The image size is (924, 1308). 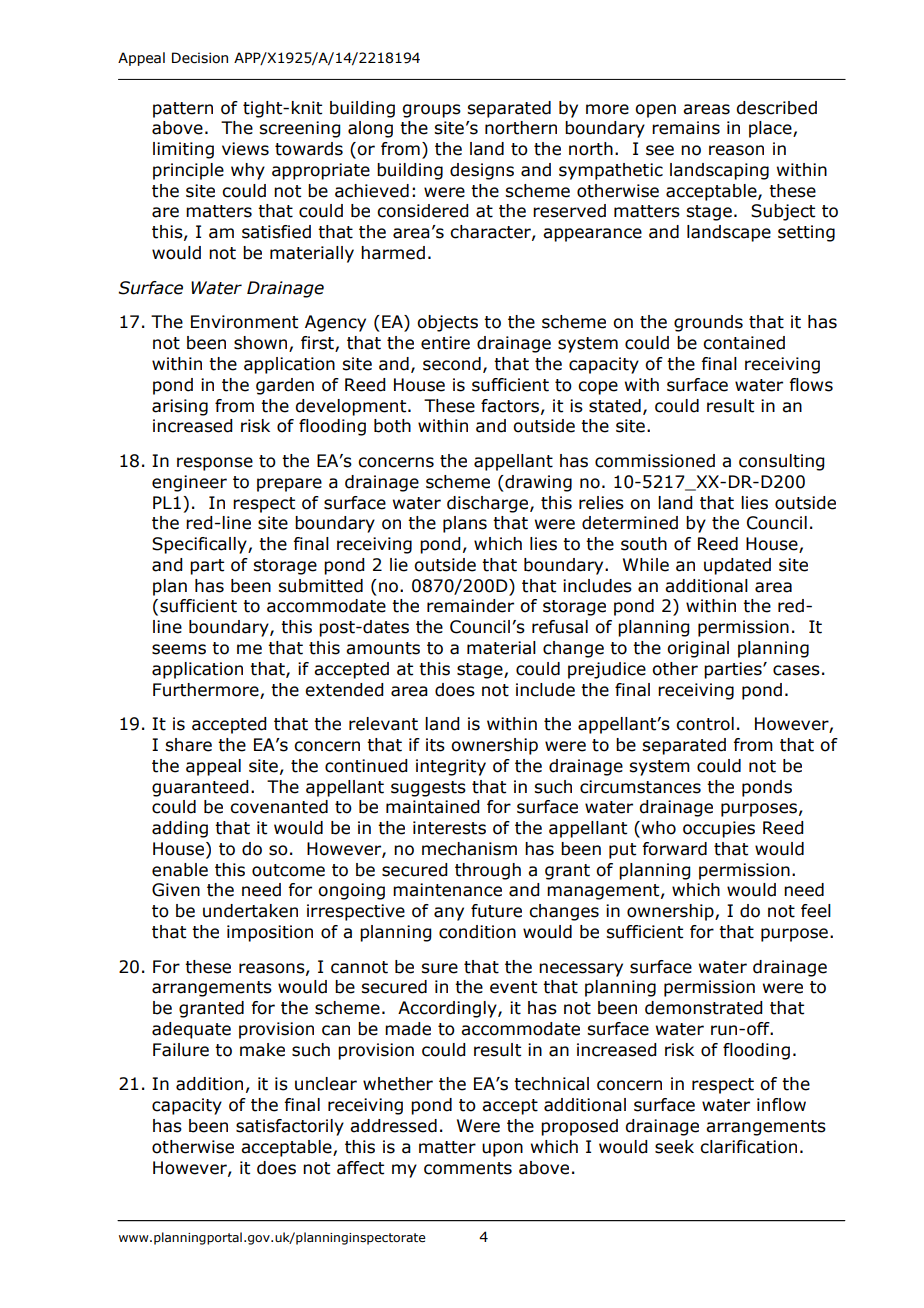 I want to click on described, so click(x=776, y=108).
